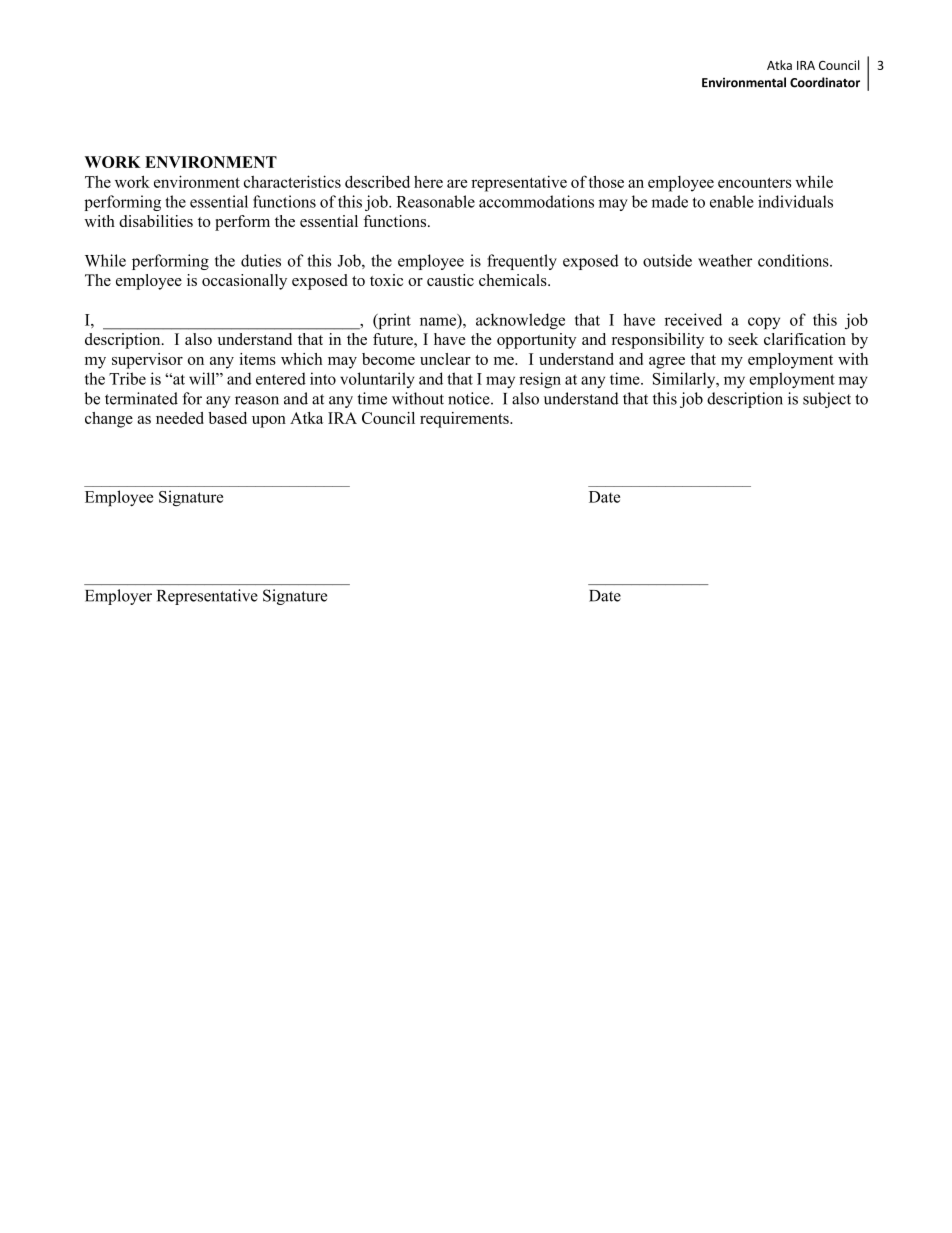 This screenshot has width=952, height=1233. What do you see at coordinates (156, 221) in the screenshot?
I see `disabilities` at bounding box center [156, 221].
